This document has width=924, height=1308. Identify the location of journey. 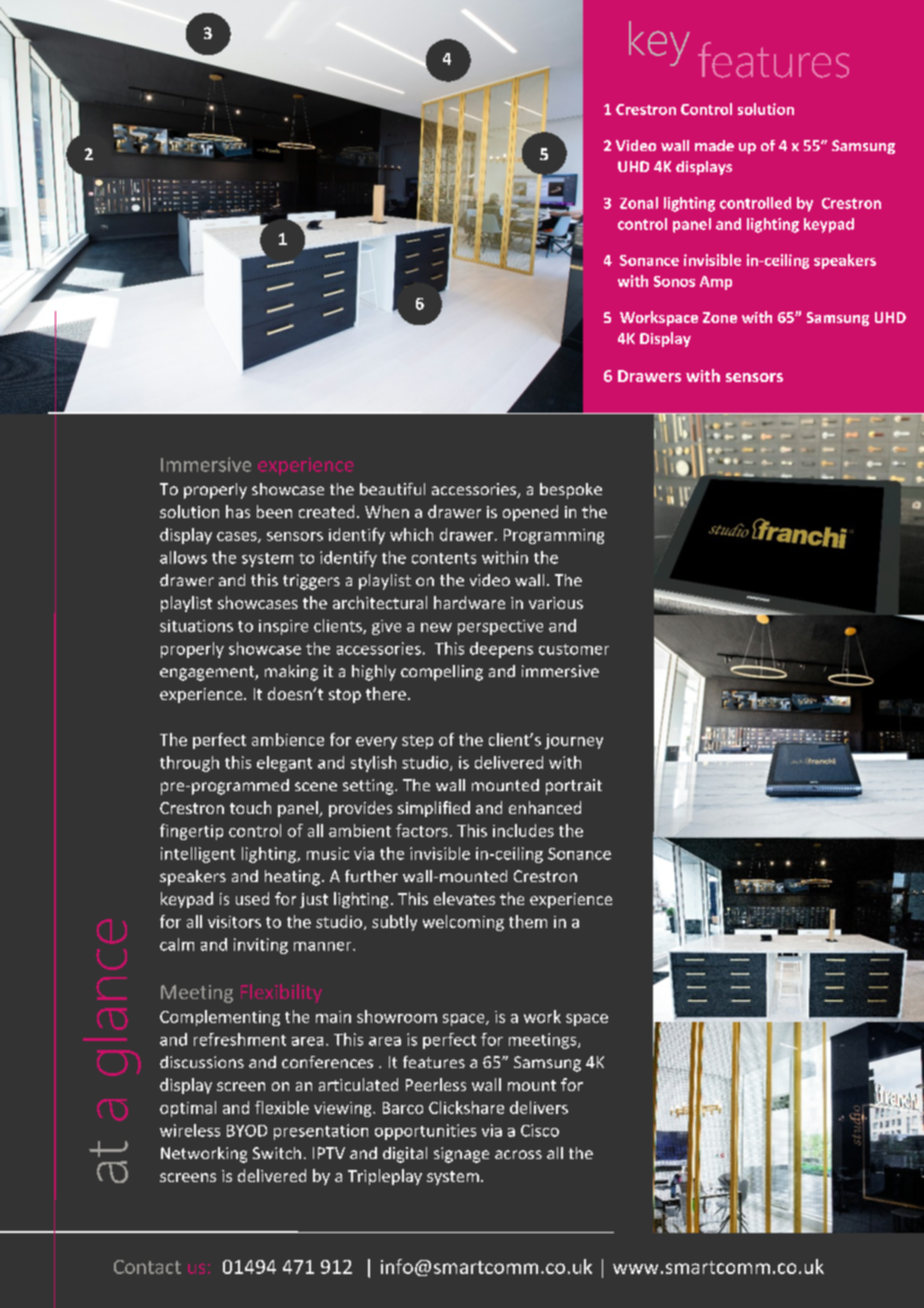
(574, 741).
